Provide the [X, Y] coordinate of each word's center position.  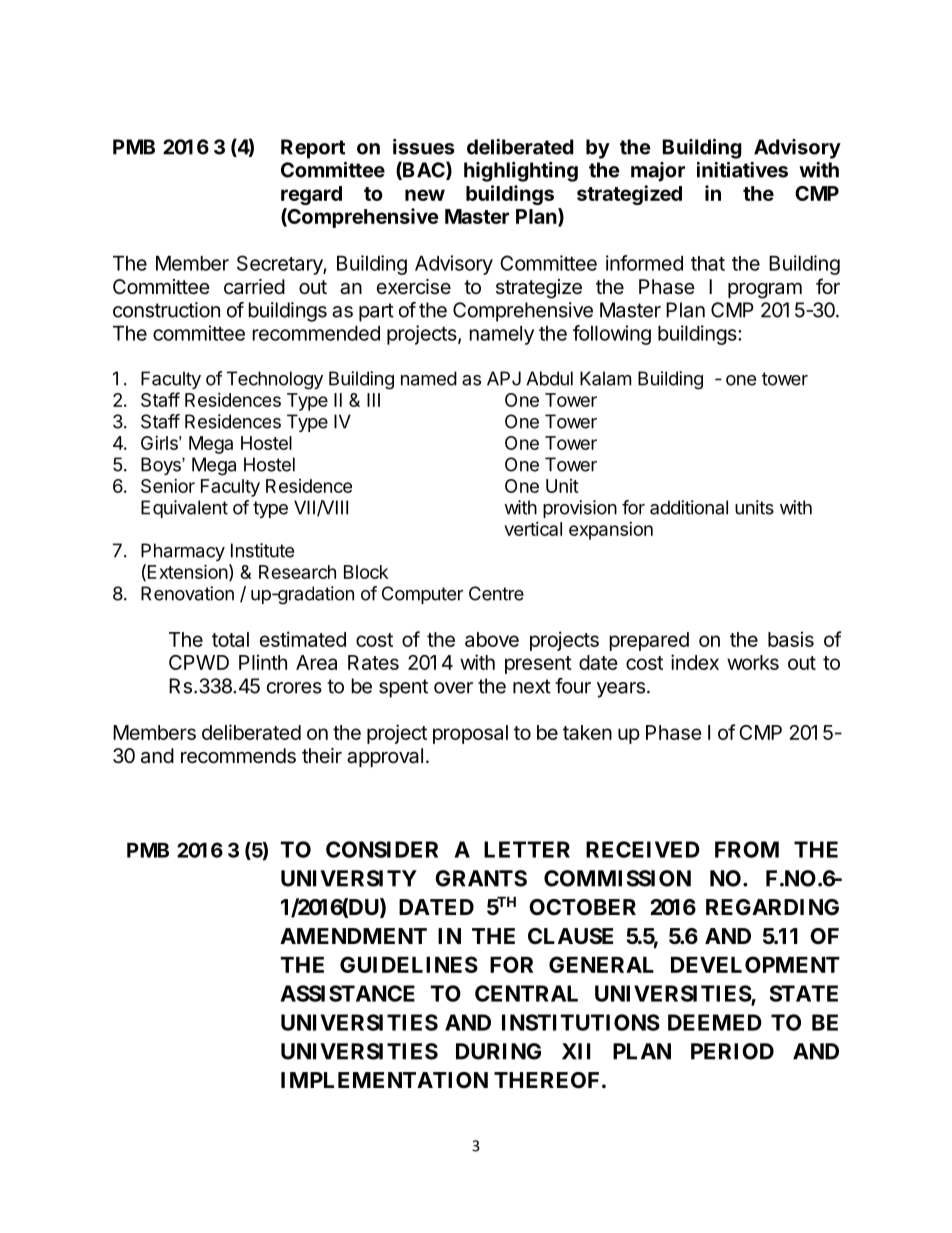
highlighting [521, 172]
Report [313, 149]
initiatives [742, 170]
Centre [496, 593]
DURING [498, 1051]
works [753, 662]
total [230, 639]
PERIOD [732, 1051]
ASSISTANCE [347, 993]
